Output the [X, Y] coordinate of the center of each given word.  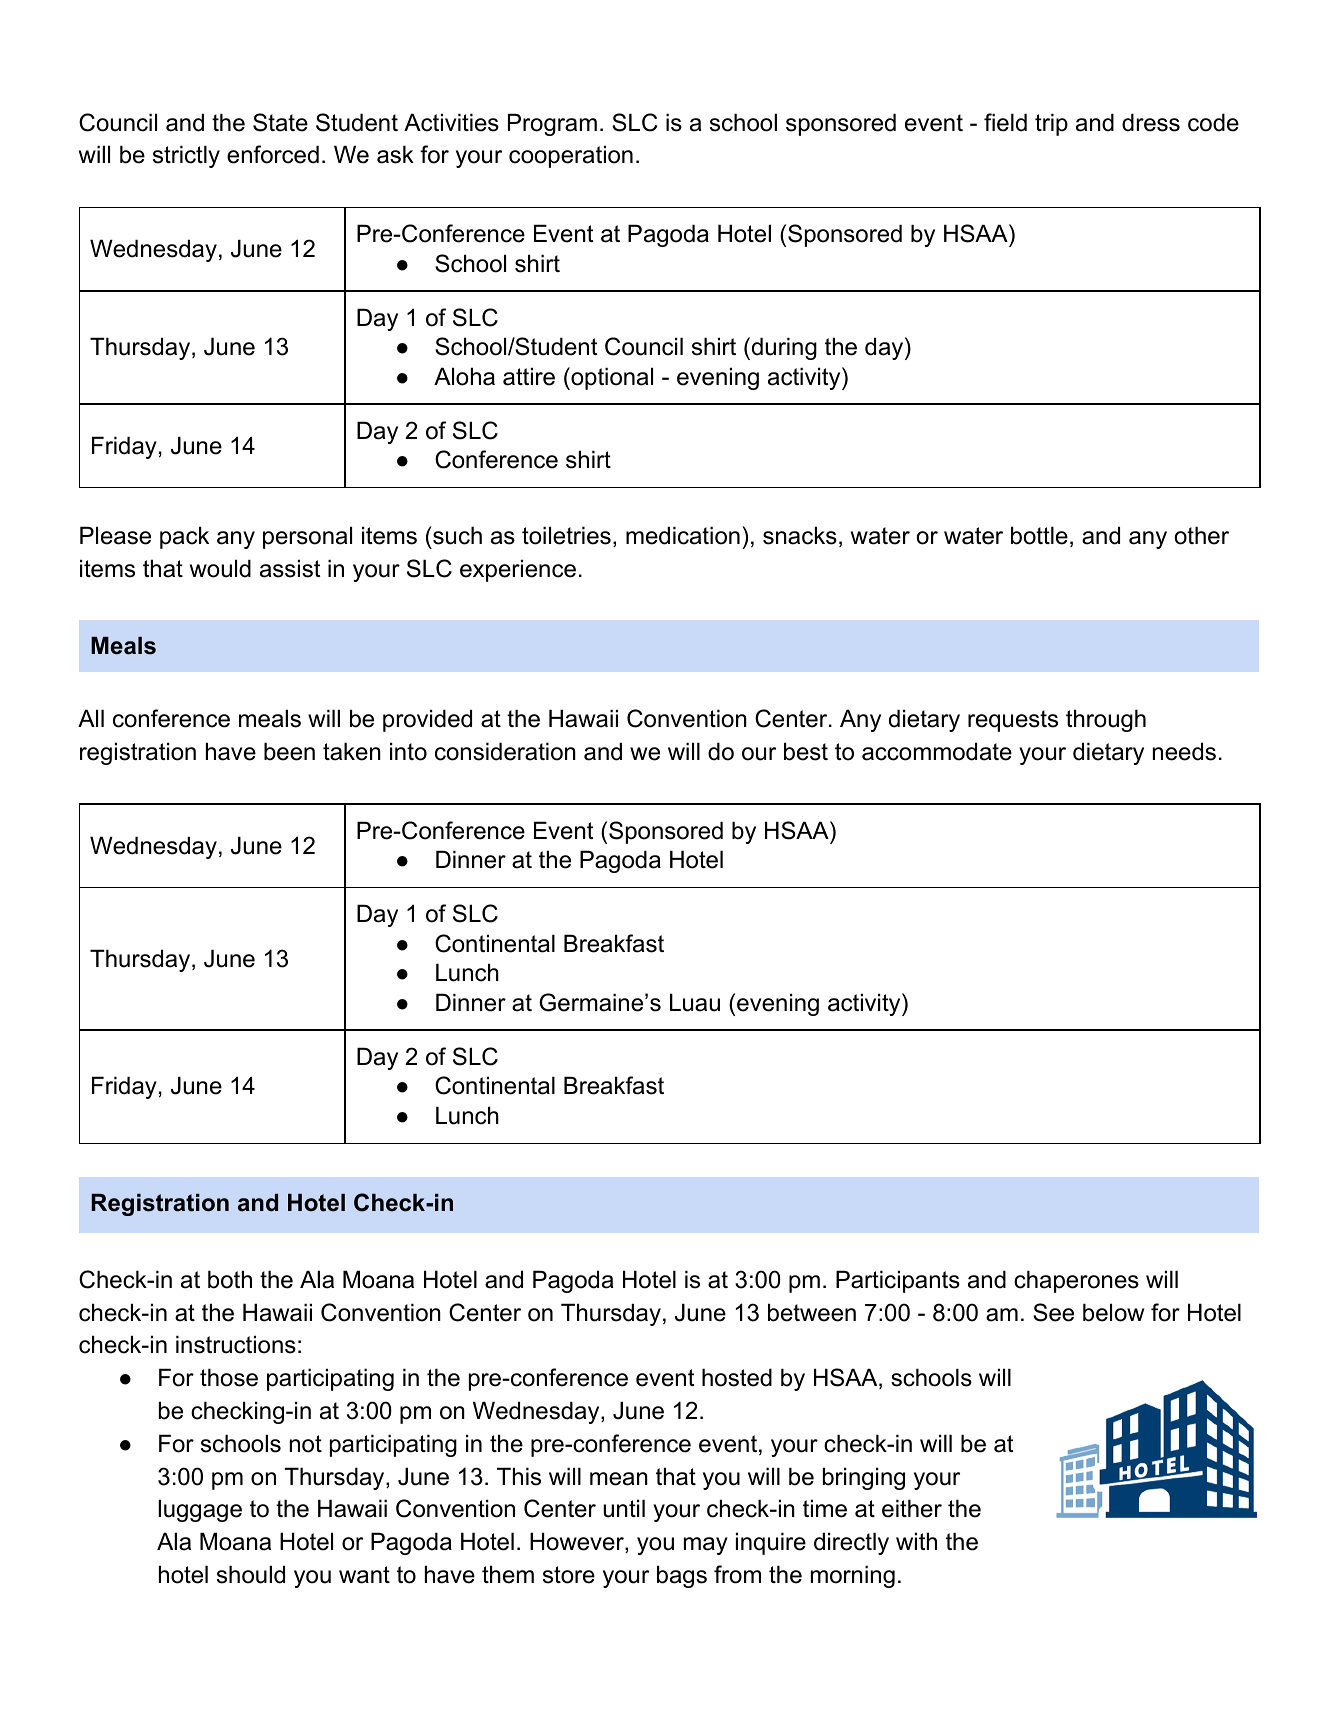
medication [683, 535]
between [812, 1312]
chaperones [1076, 1281]
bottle [1039, 535]
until [624, 1508]
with [916, 1541]
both [230, 1279]
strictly [186, 156]
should [251, 1574]
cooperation [571, 156]
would [220, 568]
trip [1051, 124]
